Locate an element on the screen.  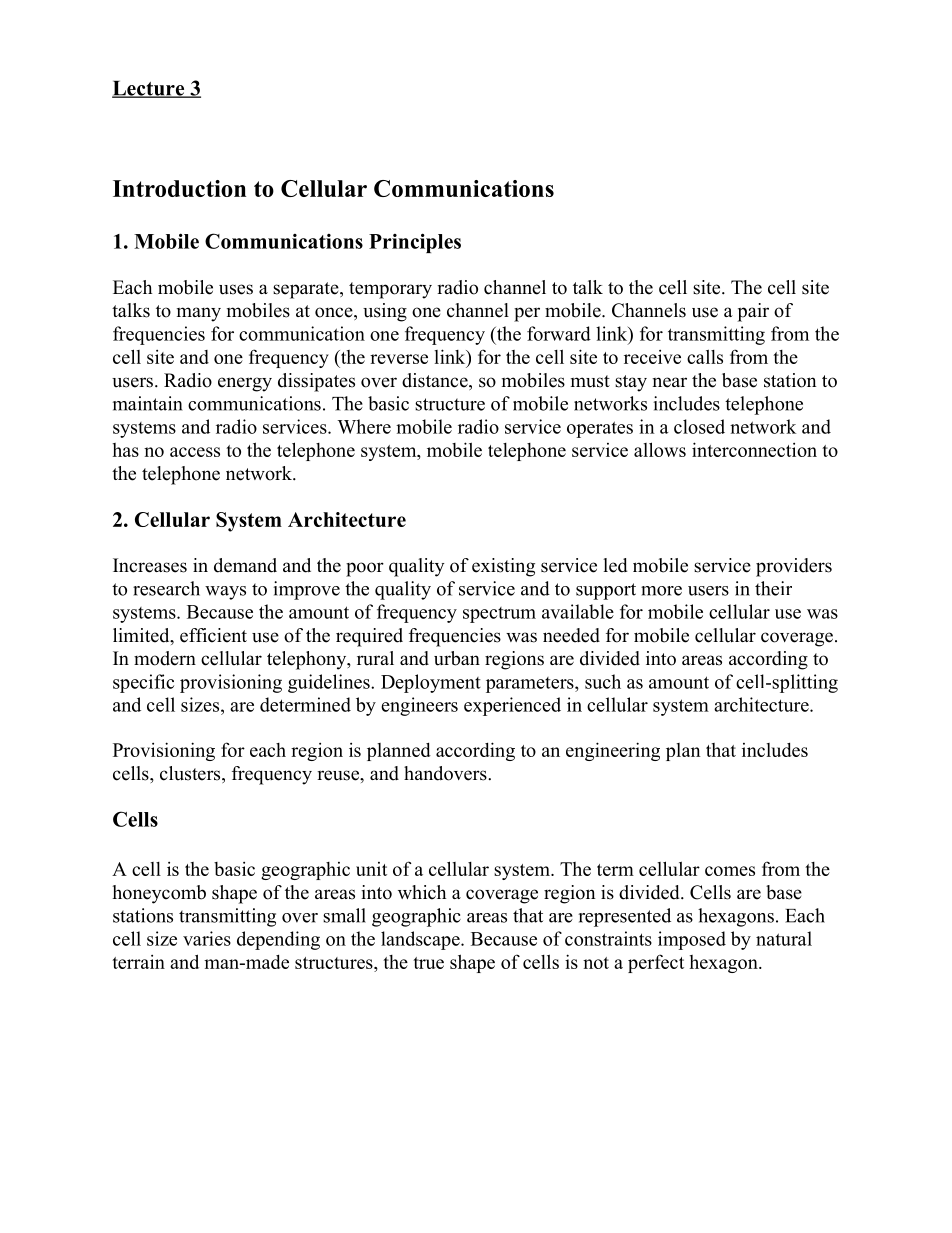
pair is located at coordinates (753, 312).
